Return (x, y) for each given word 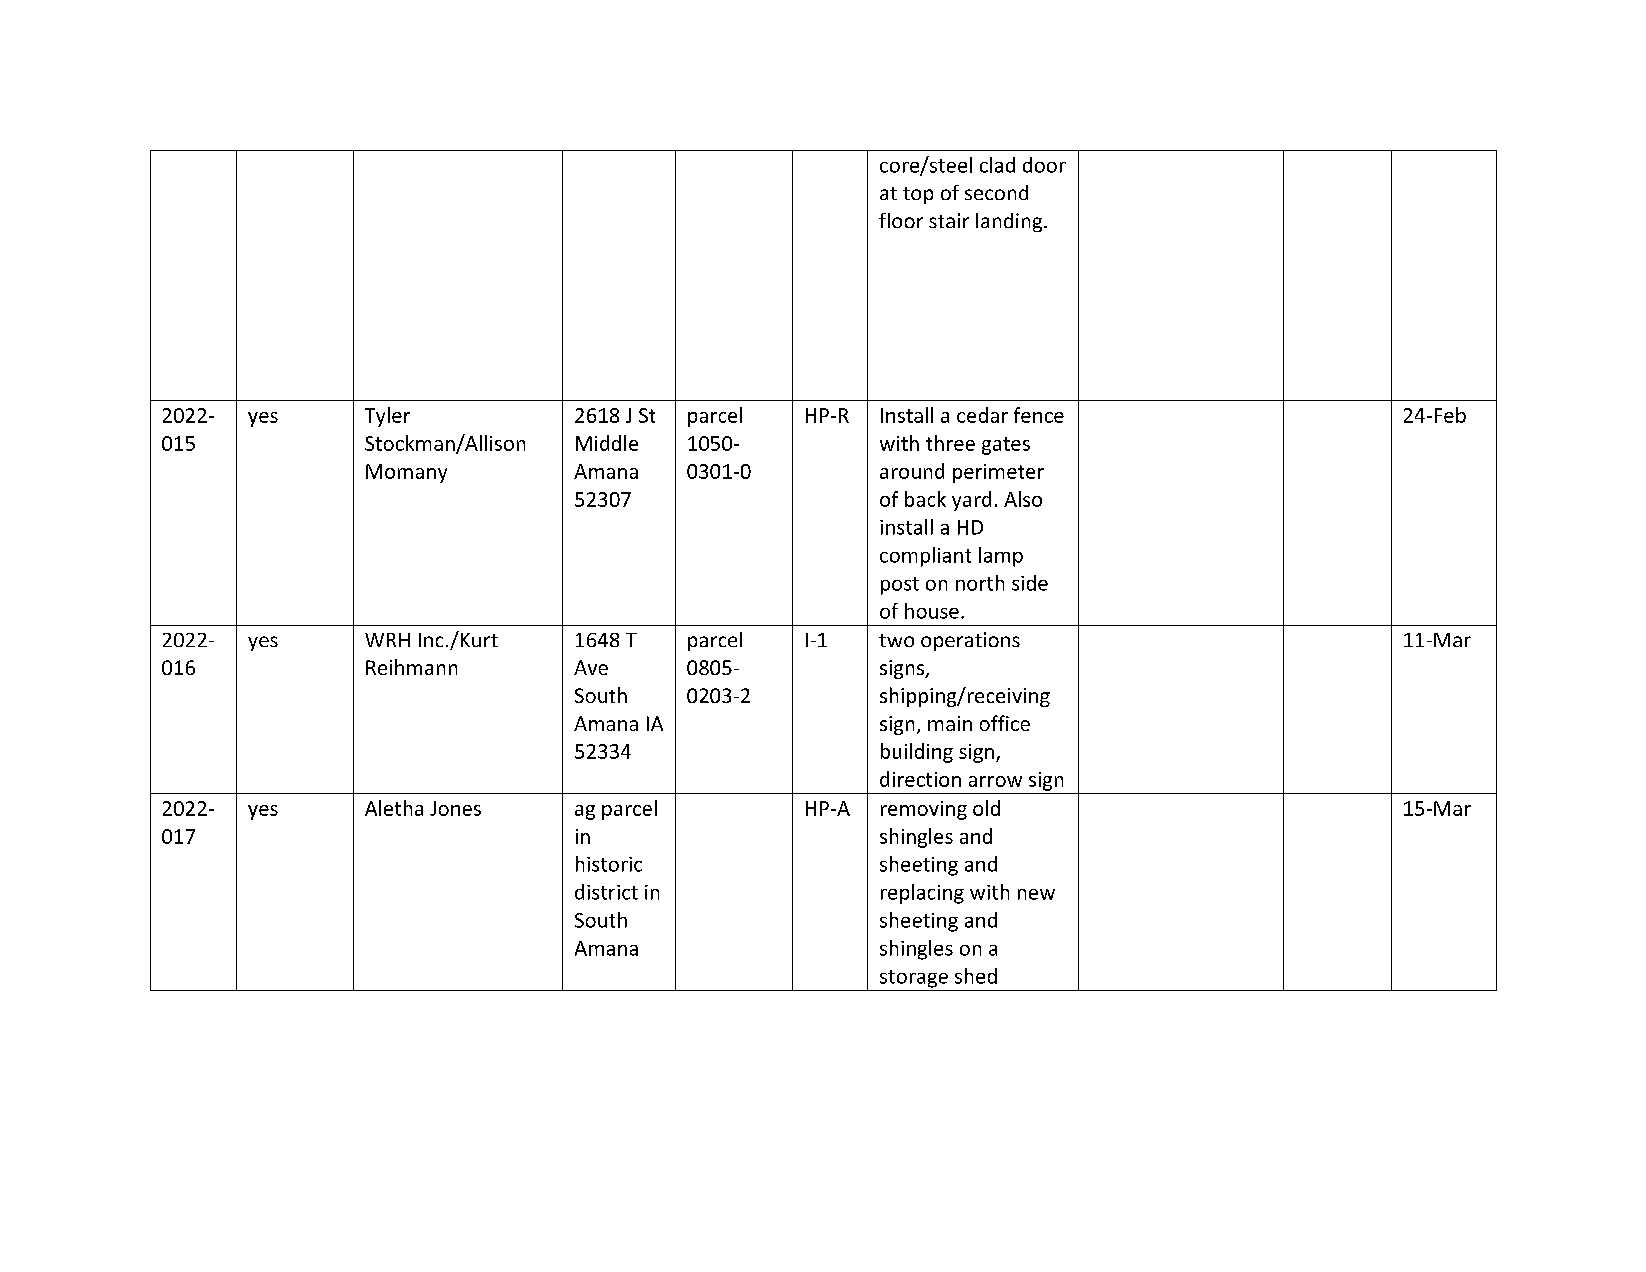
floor (901, 220)
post (900, 586)
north (980, 583)
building (917, 753)
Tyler (387, 417)
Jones (455, 808)
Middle (607, 443)
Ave (591, 667)
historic (609, 864)
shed (976, 976)
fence (1039, 415)
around (912, 471)
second (996, 192)
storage (914, 979)
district (606, 892)
